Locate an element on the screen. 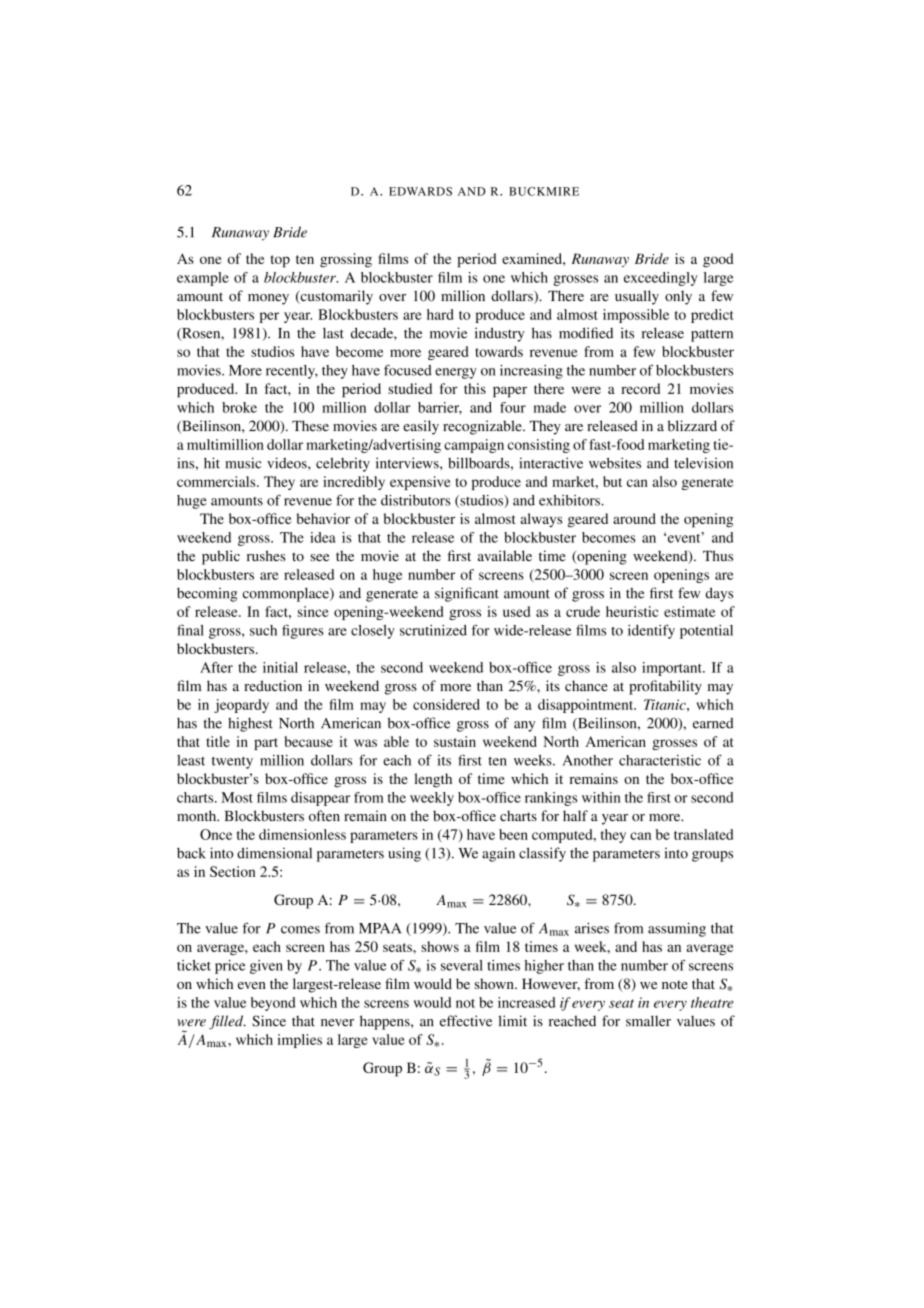  EDWARDS is located at coordinates (420, 191).
